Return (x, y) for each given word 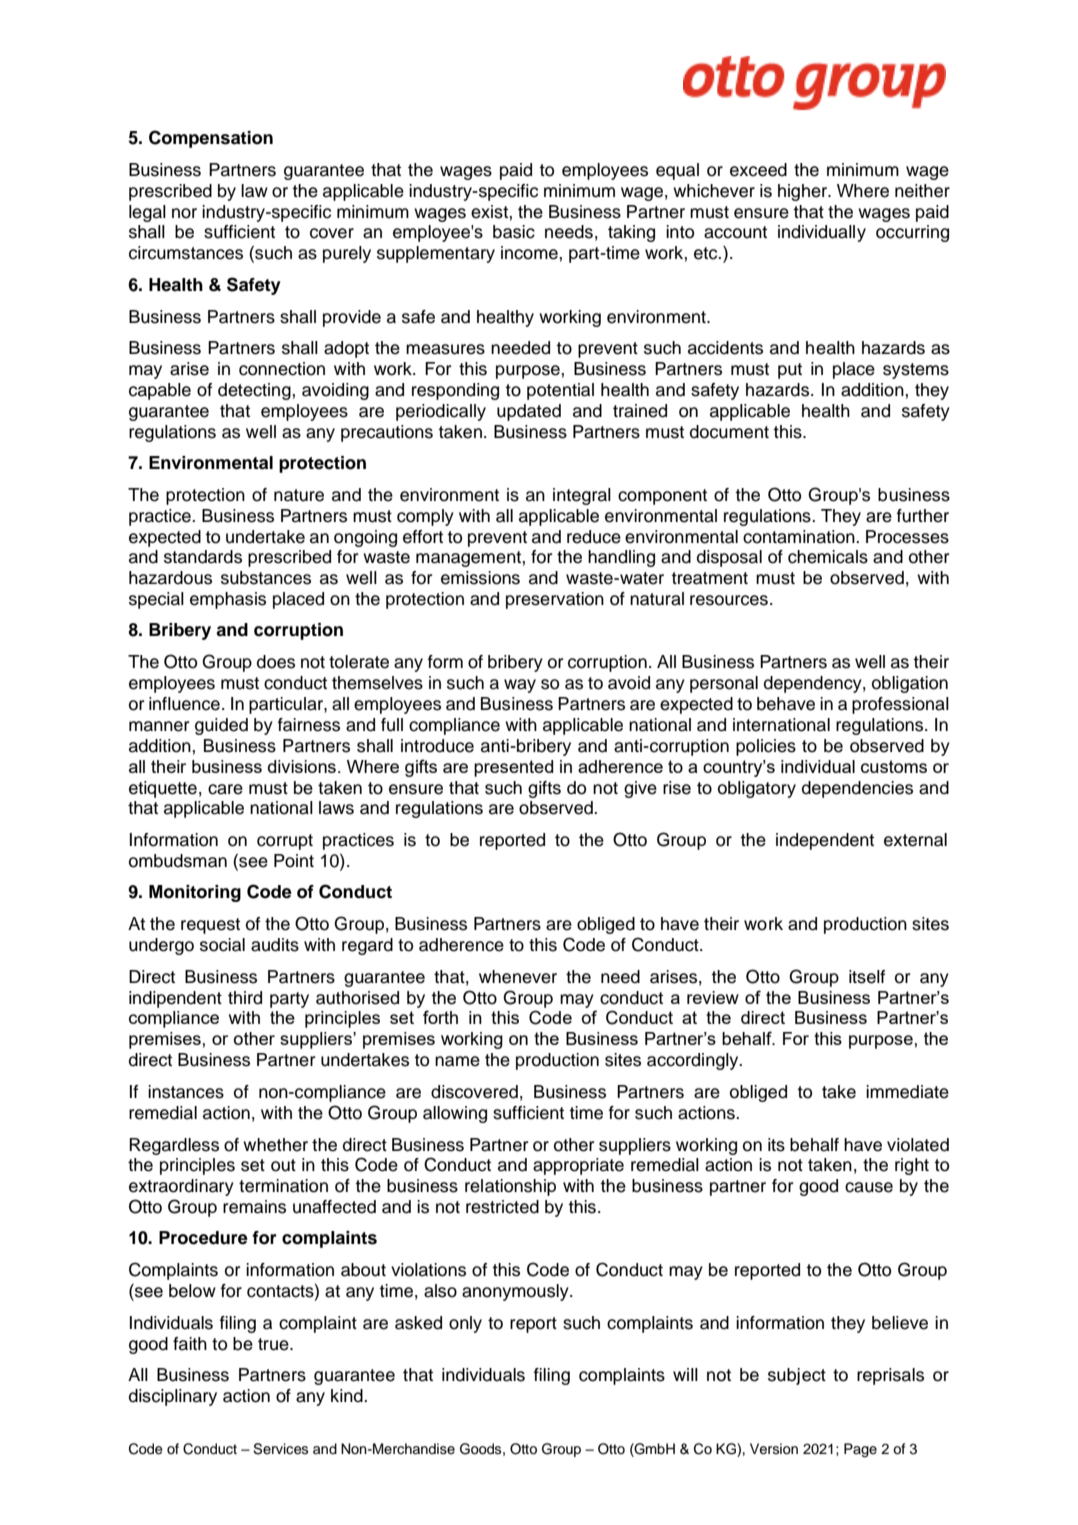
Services (280, 1449)
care (225, 789)
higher (804, 192)
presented (513, 768)
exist (490, 212)
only (465, 1324)
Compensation (211, 139)
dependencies (857, 789)
